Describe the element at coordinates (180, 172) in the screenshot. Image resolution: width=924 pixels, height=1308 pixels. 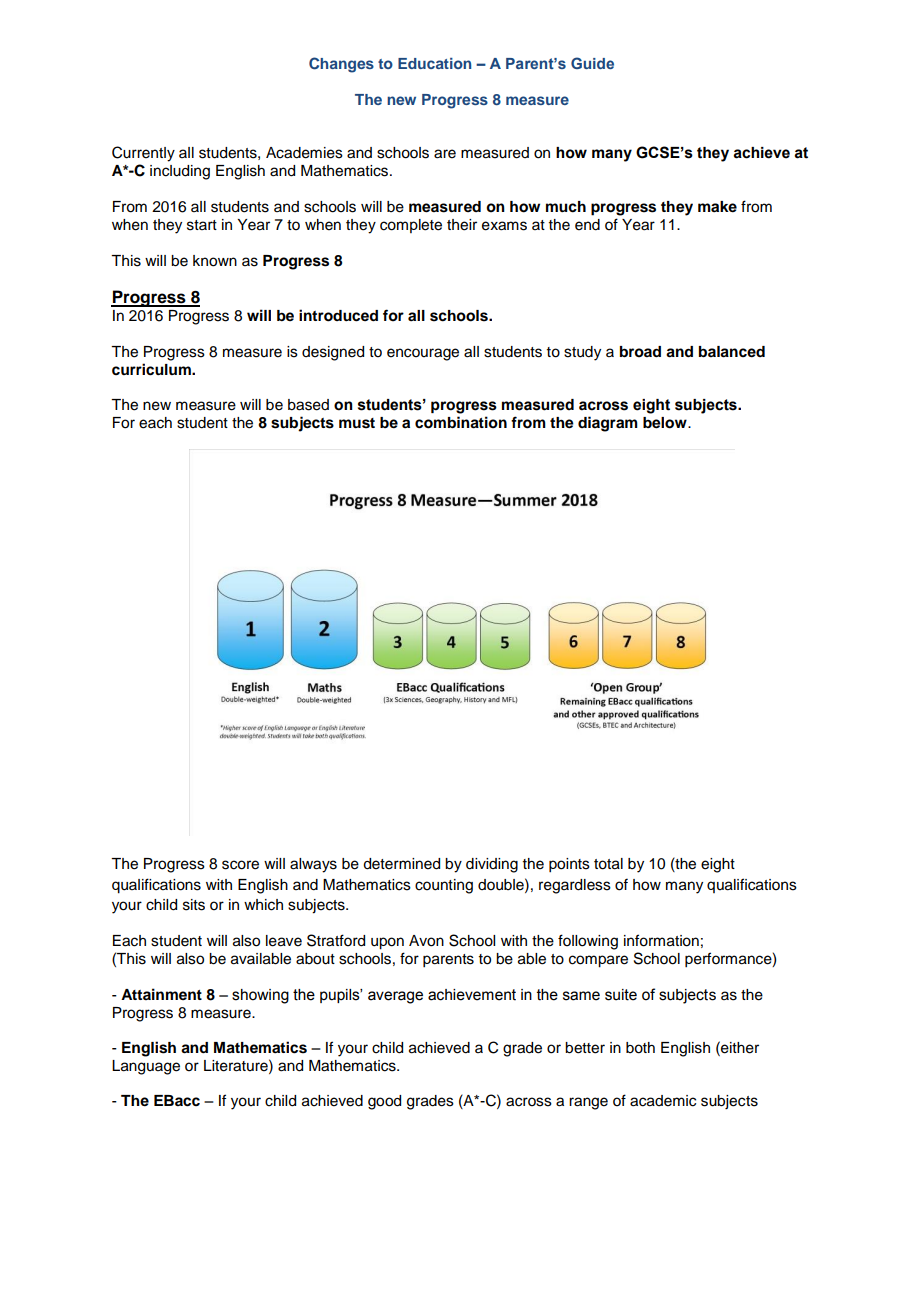
I see `including` at that location.
